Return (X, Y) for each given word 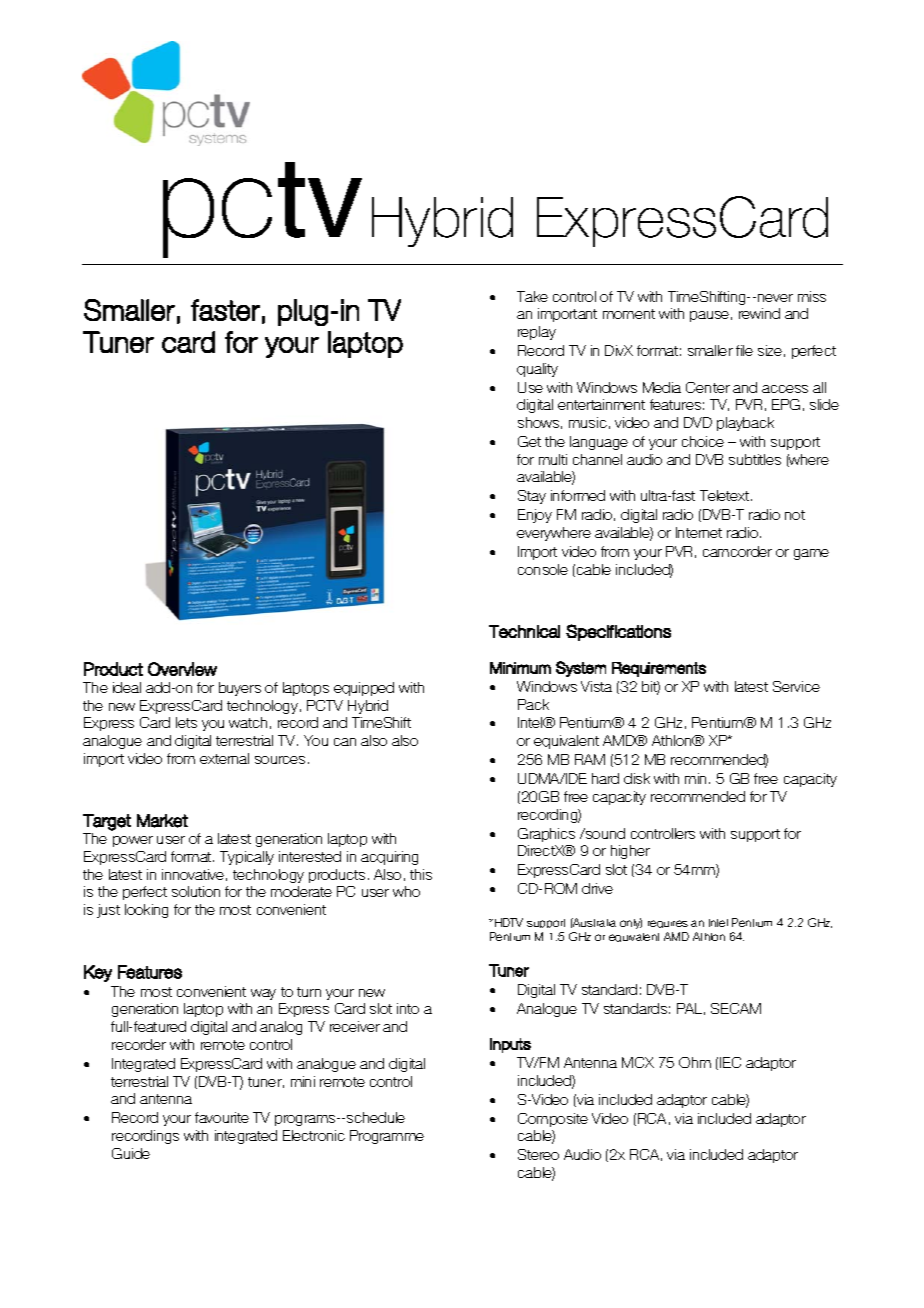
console (543, 569)
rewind (759, 313)
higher (630, 852)
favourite (222, 1117)
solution (196, 891)
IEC (730, 1062)
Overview (182, 669)
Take (532, 296)
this (421, 874)
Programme (387, 1137)
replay (537, 333)
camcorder (737, 551)
